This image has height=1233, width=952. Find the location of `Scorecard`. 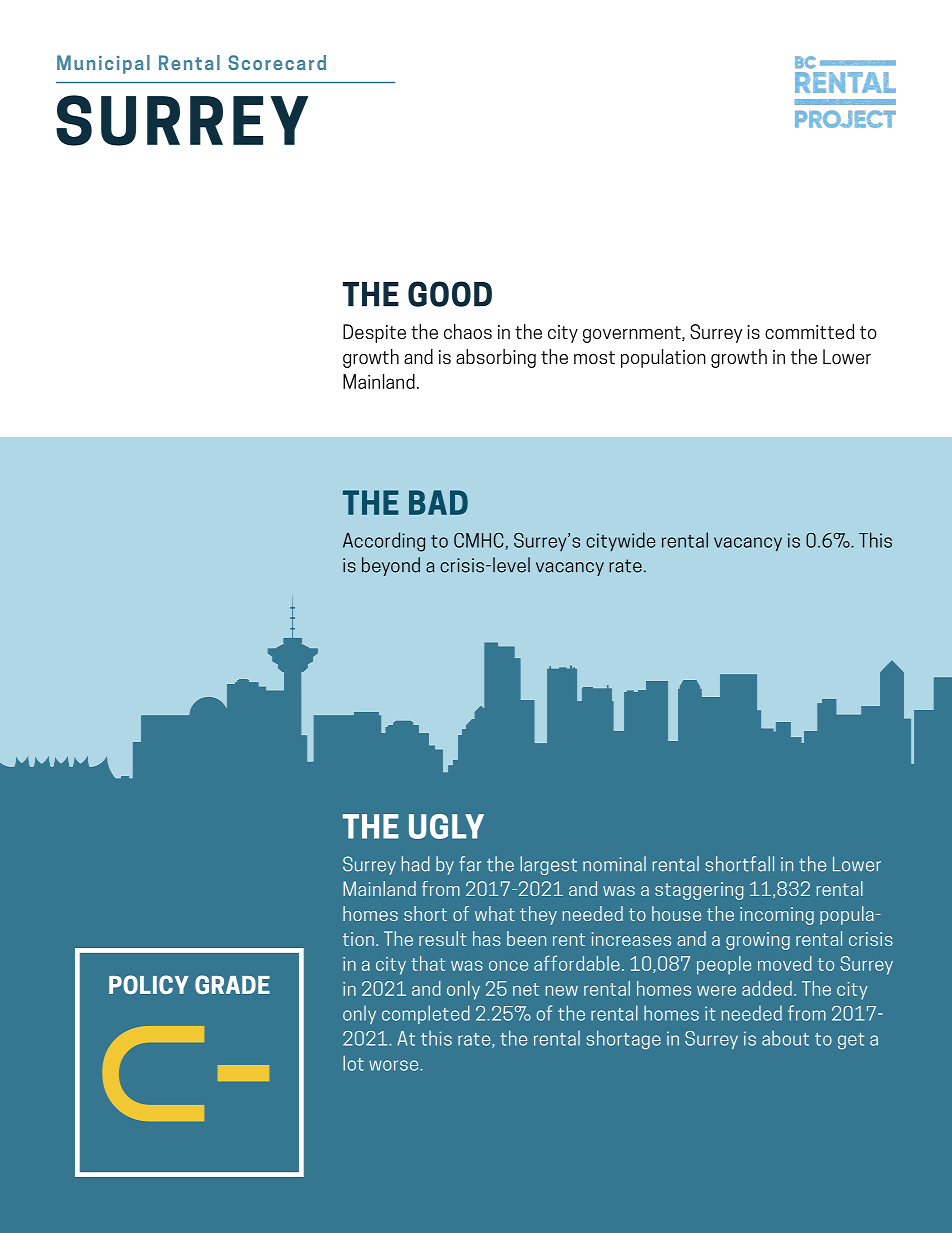

Scorecard is located at coordinates (277, 62).
